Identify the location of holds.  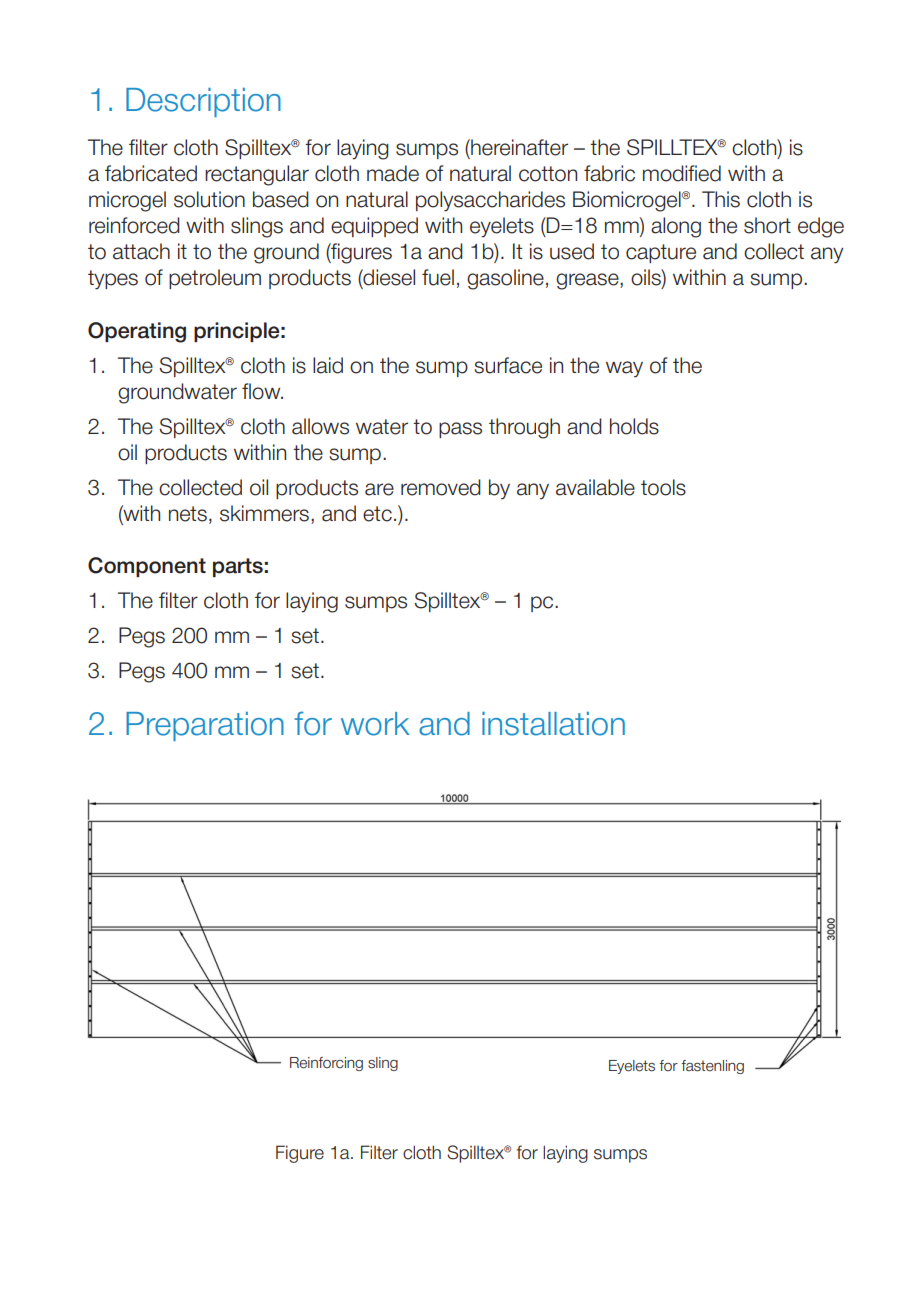
(634, 426).
